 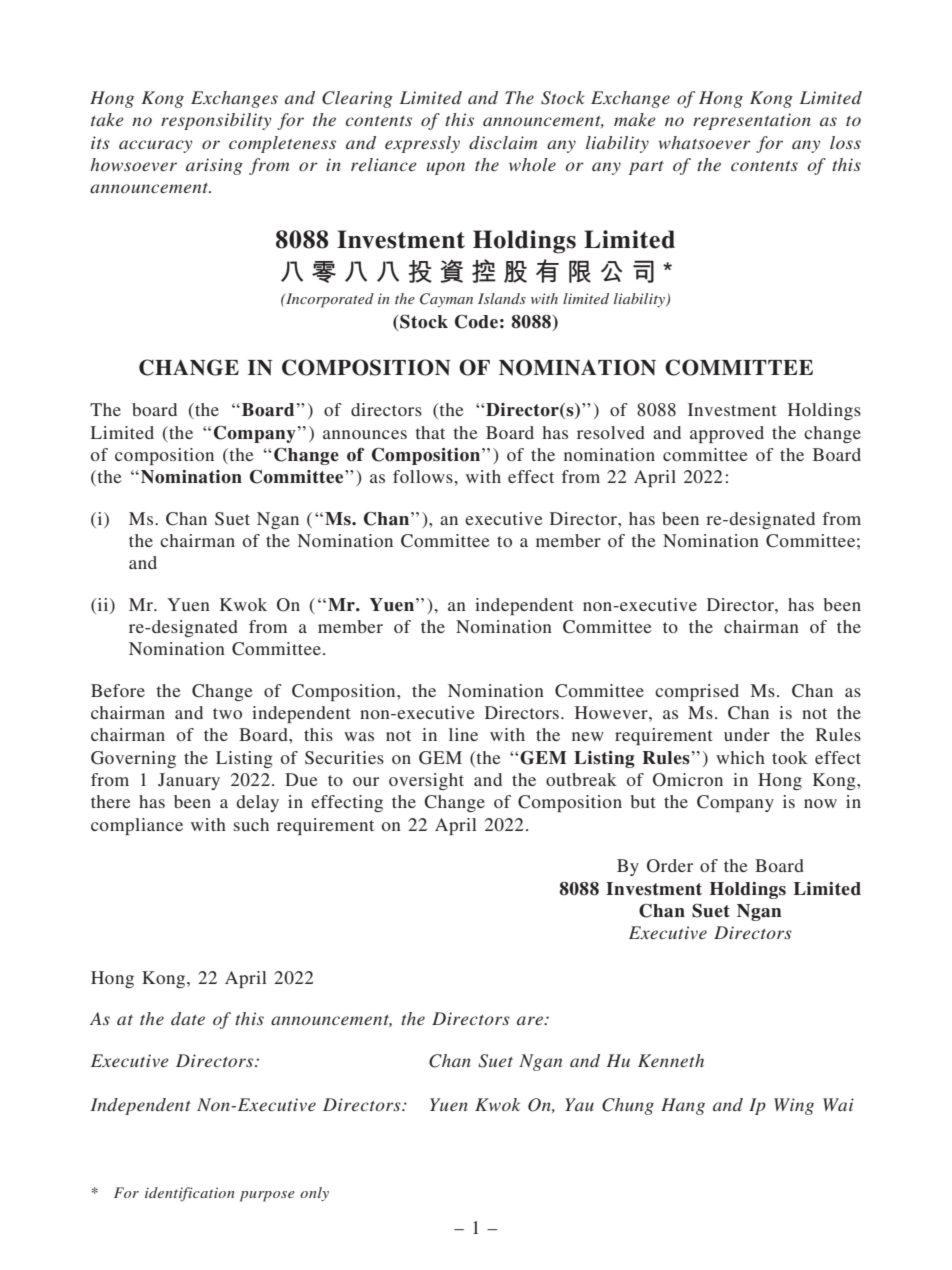 What do you see at coordinates (189, 1194) in the screenshot?
I see `identification` at bounding box center [189, 1194].
